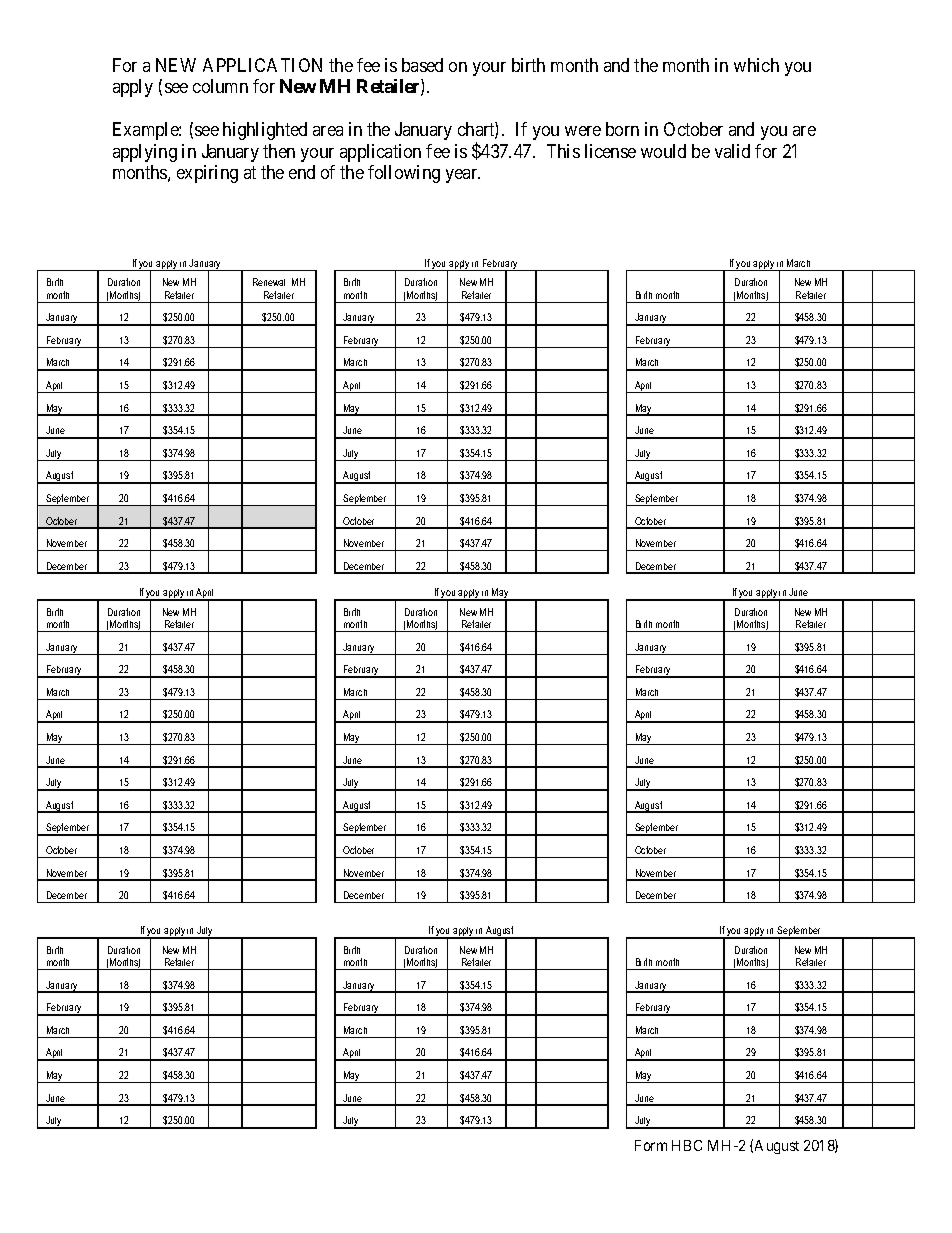 This screenshot has width=952, height=1233. Describe the element at coordinates (422, 65) in the screenshot. I see `based` at that location.
